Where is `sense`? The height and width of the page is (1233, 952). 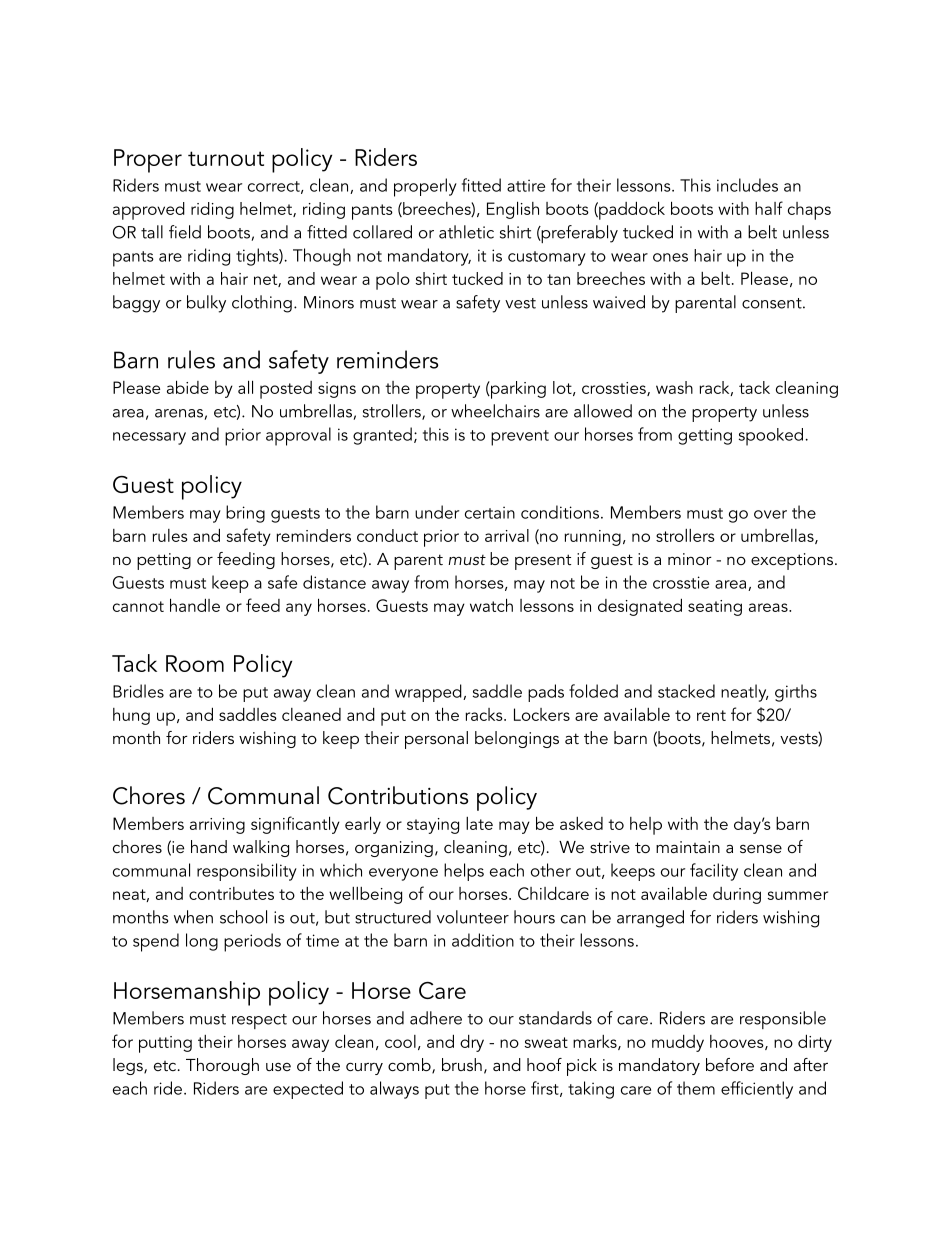
sense is located at coordinates (761, 848).
